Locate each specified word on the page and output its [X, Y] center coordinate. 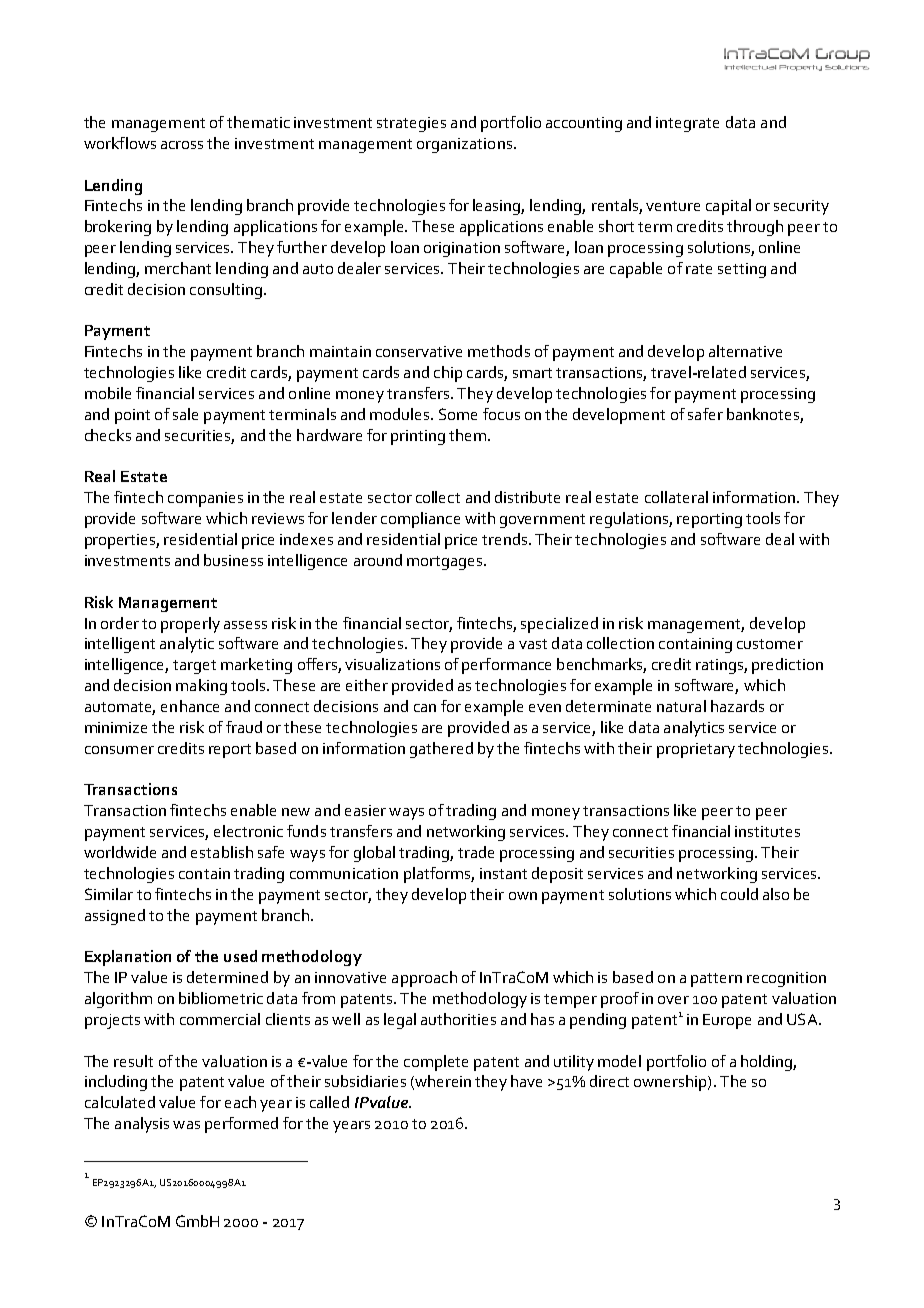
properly [190, 625]
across [182, 145]
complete [436, 1063]
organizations [464, 145]
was [186, 1125]
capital [728, 207]
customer [770, 644]
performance [506, 666]
